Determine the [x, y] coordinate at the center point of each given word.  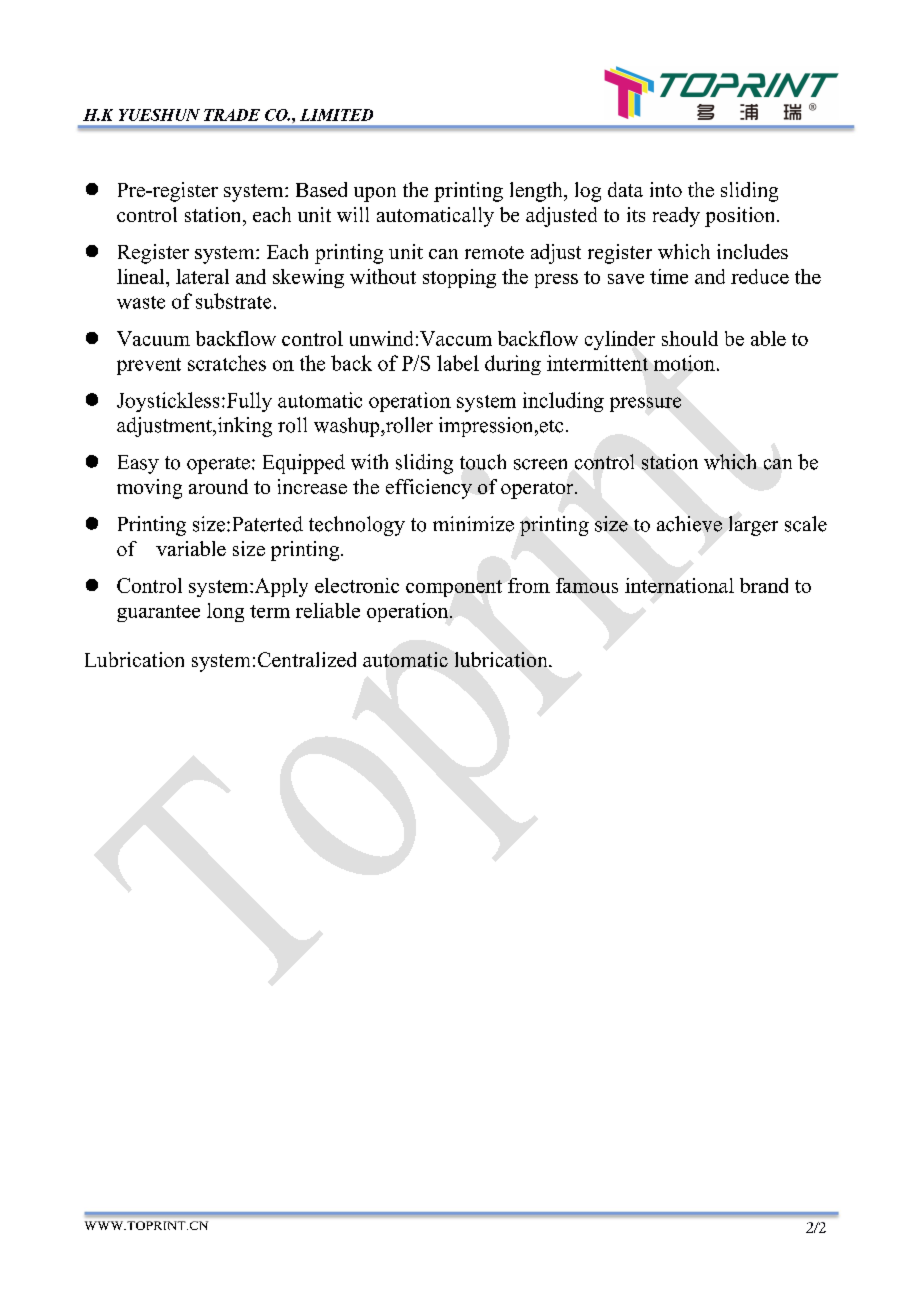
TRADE [232, 115]
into [666, 189]
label [458, 363]
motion [684, 363]
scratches [227, 363]
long [225, 612]
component [454, 588]
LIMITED [336, 115]
